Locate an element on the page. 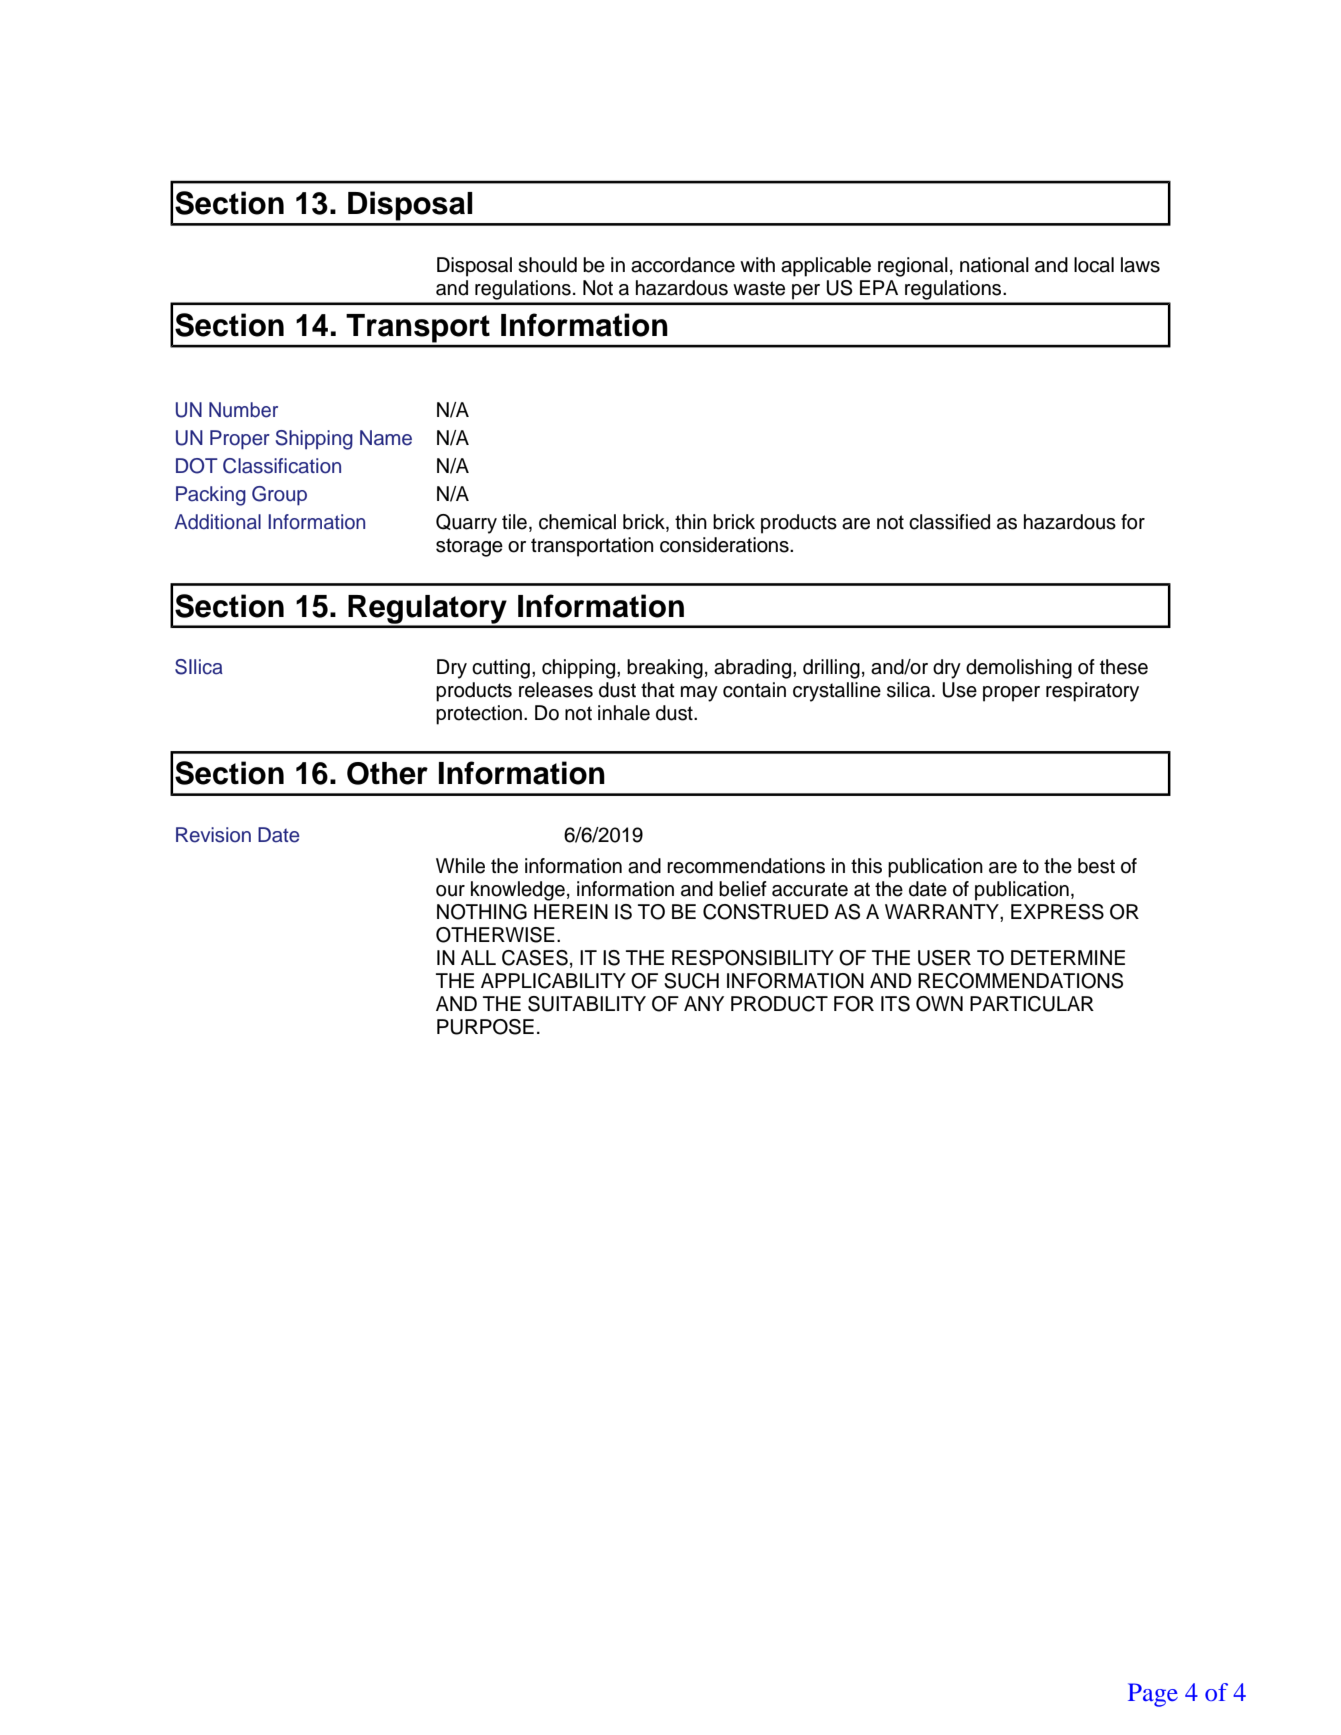  accordance is located at coordinates (683, 265).
